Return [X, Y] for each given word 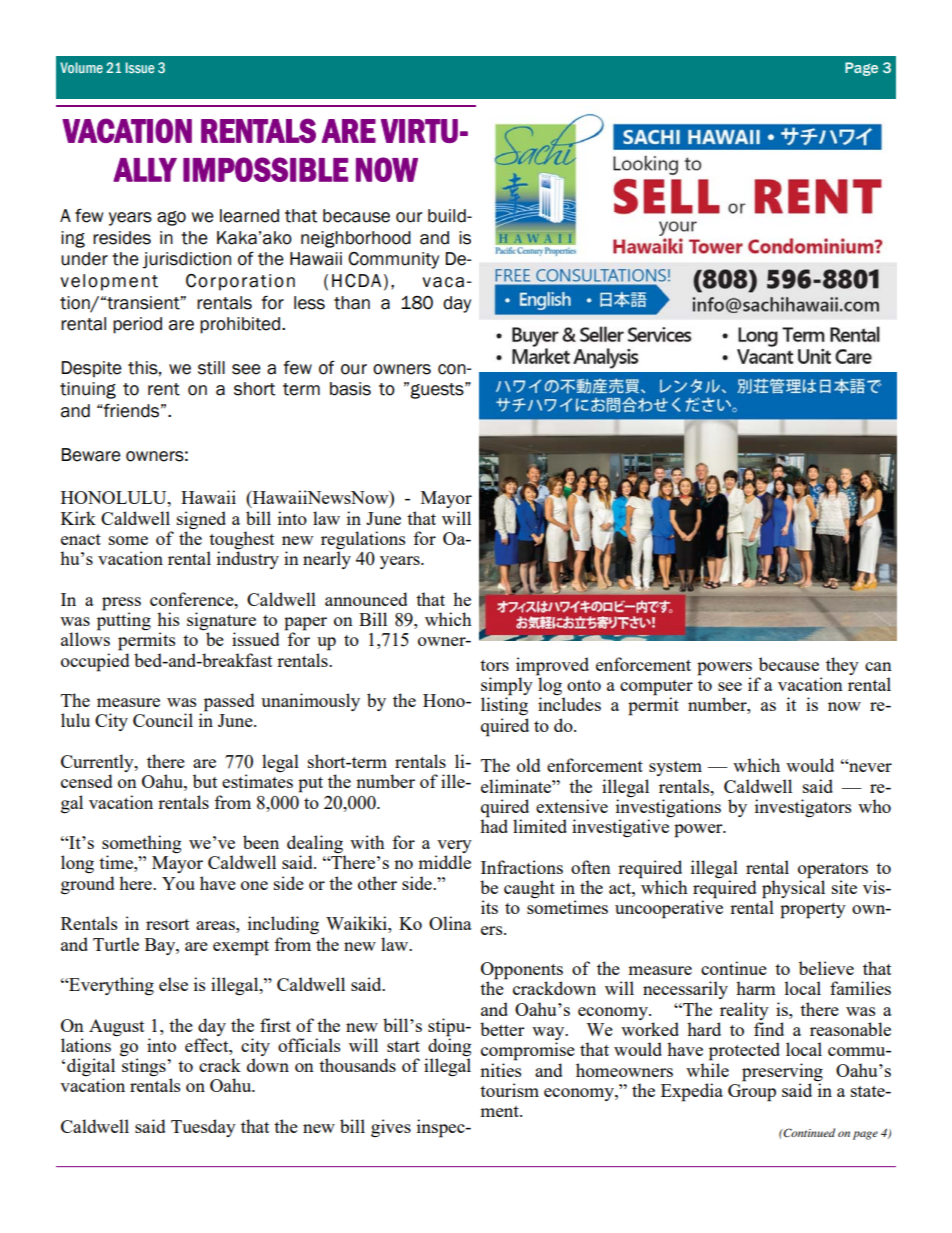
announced [366, 599]
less [309, 303]
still [211, 368]
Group [752, 1091]
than [352, 303]
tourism [509, 1090]
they [842, 666]
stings [145, 1066]
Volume [81, 67]
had [494, 825]
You [178, 883]
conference [193, 599]
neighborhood [356, 239]
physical [793, 889]
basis [350, 389]
